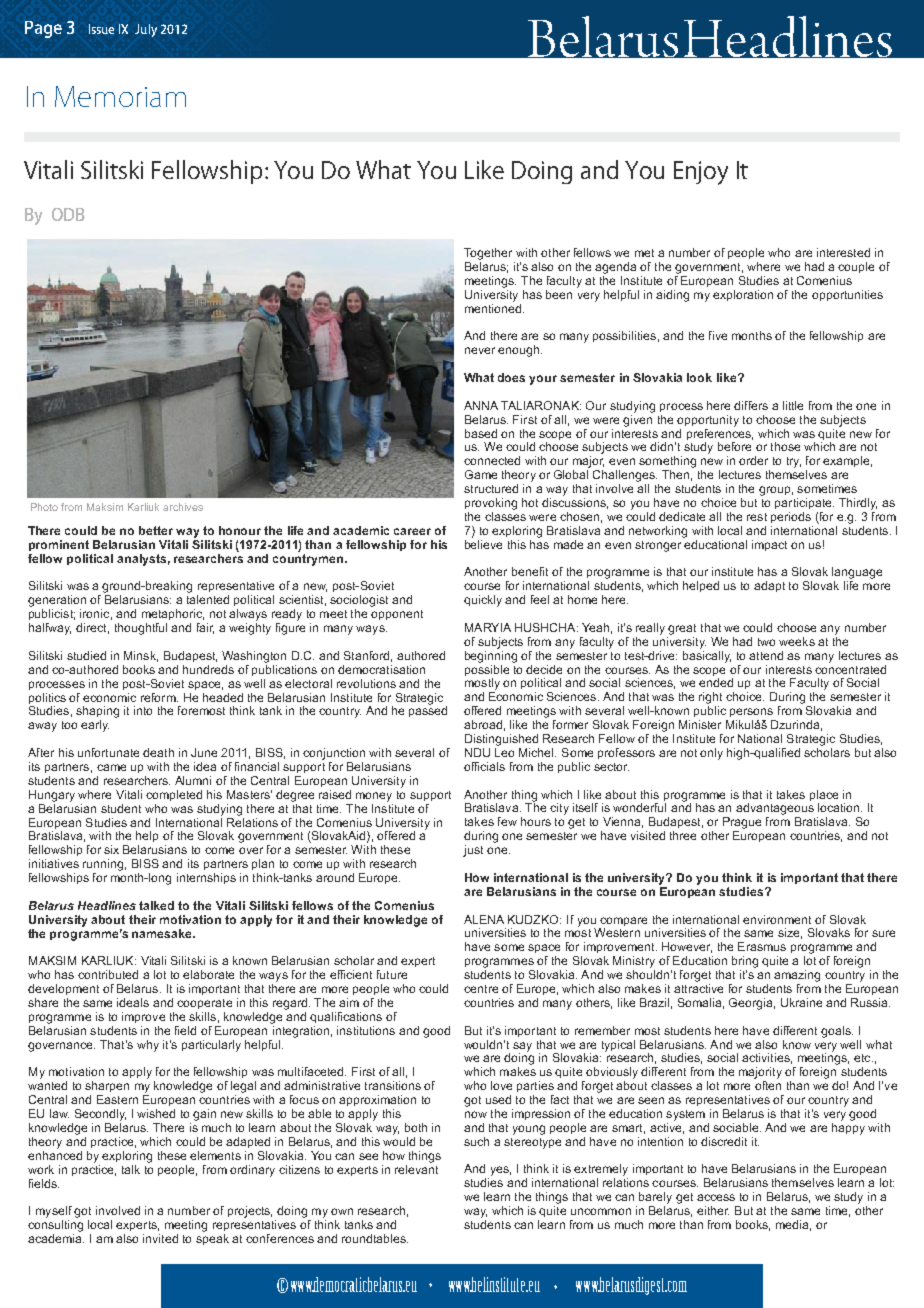 The image size is (924, 1308). Describe the element at coordinates (777, 919) in the page. I see `environment` at that location.
